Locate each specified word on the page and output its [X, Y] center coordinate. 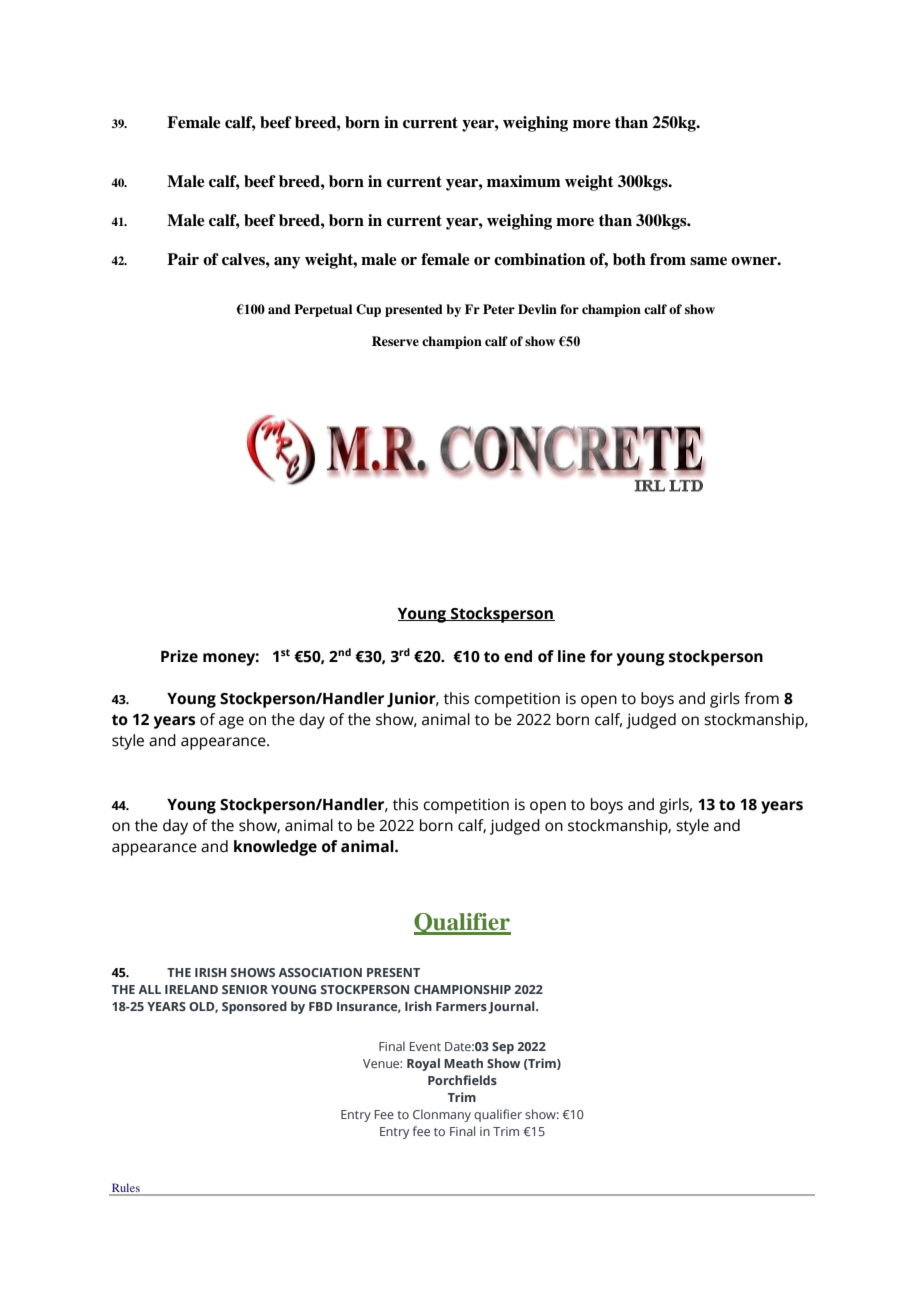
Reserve [395, 341]
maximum [524, 181]
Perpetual [323, 310]
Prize [179, 656]
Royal [423, 1064]
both [629, 259]
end [518, 656]
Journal [512, 1007]
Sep [503, 1048]
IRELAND [191, 989]
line [572, 656]
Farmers [461, 1006]
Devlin [537, 309]
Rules [126, 1189]
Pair [183, 259]
